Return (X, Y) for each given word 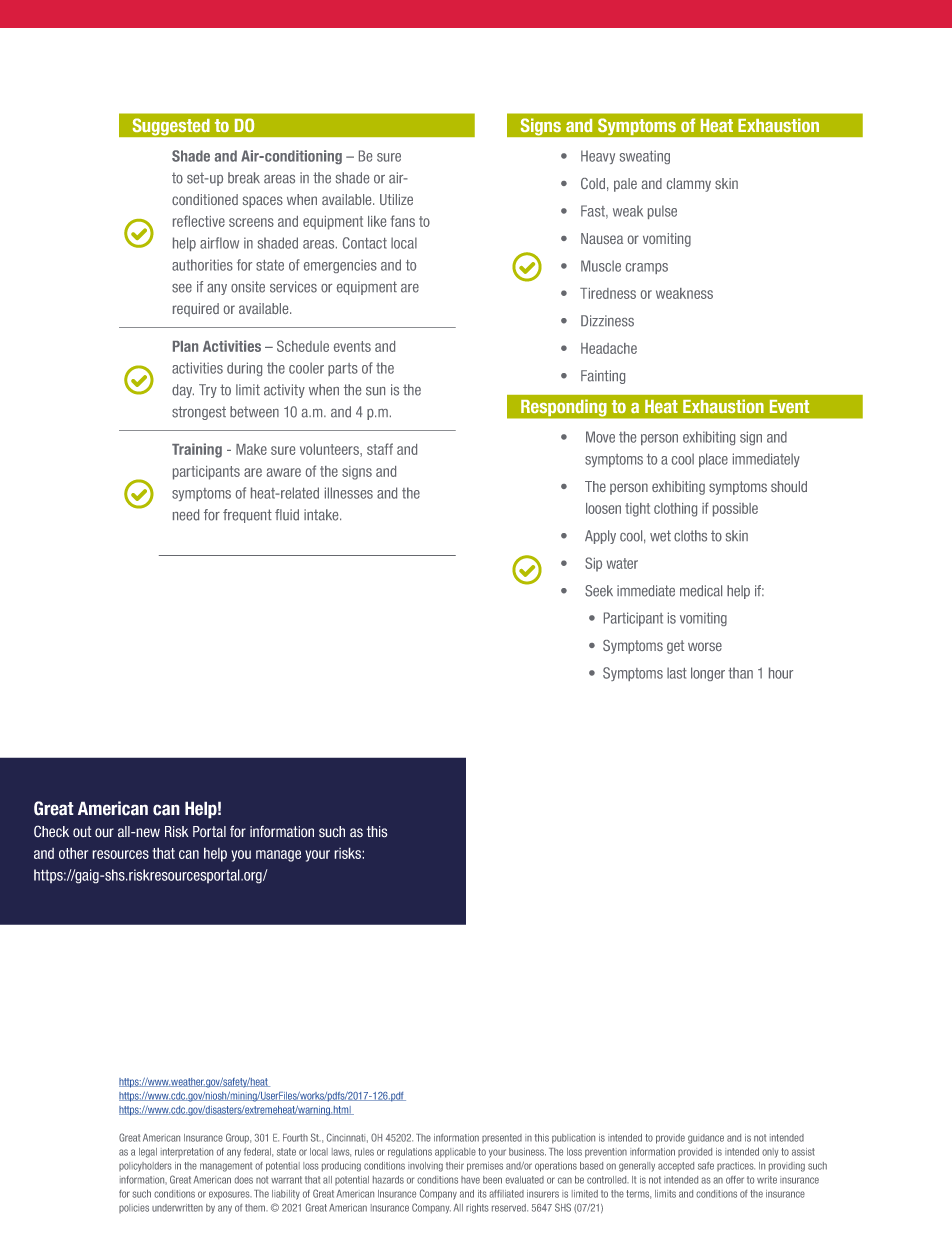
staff (380, 449)
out (82, 832)
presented (502, 1138)
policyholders (145, 1167)
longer (708, 674)
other (73, 853)
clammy (689, 185)
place (713, 460)
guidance (706, 1139)
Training (197, 450)
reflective (199, 221)
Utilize (396, 199)
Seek (599, 591)
